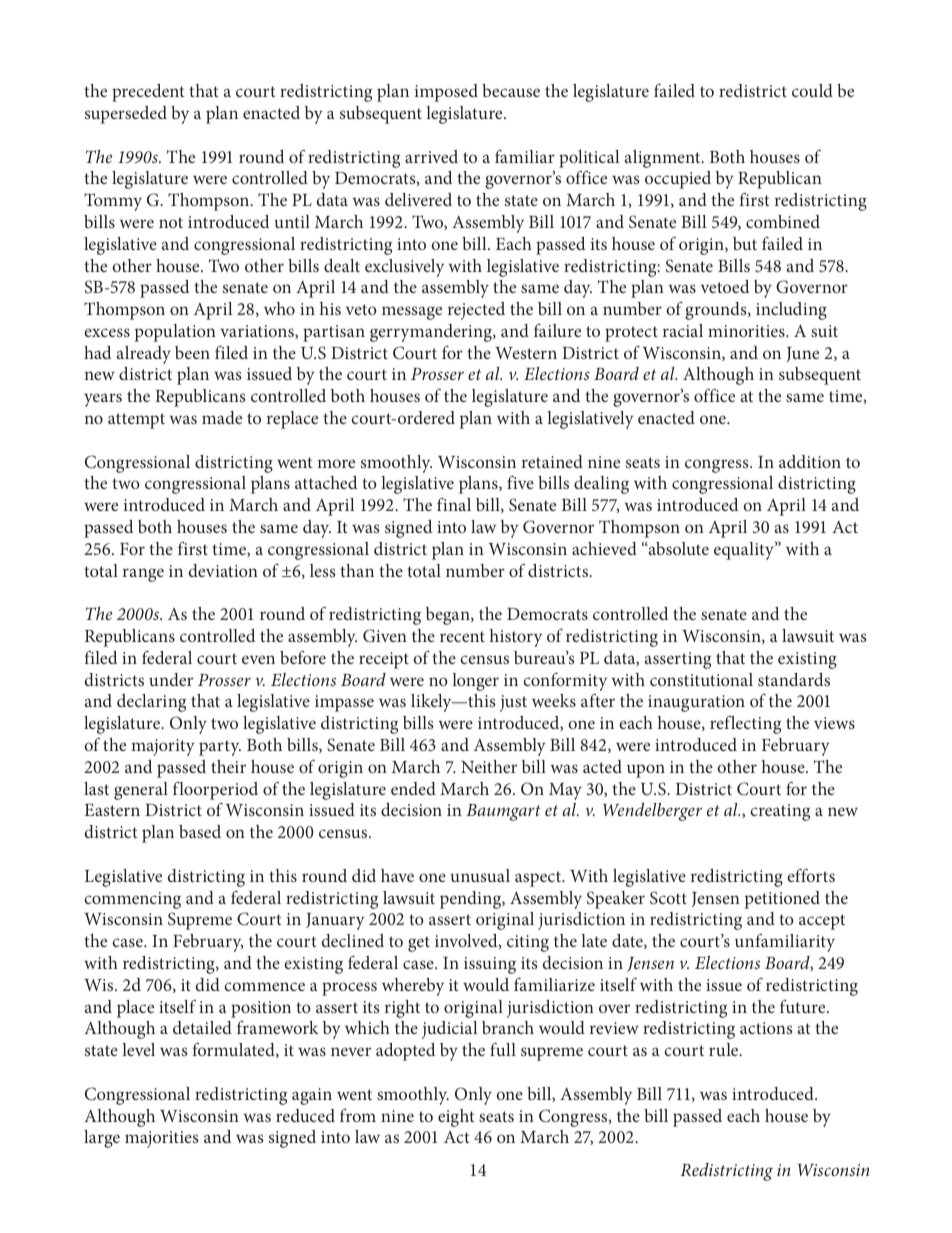 The width and height of the screenshot is (952, 1233). I want to click on precedent, so click(148, 93).
